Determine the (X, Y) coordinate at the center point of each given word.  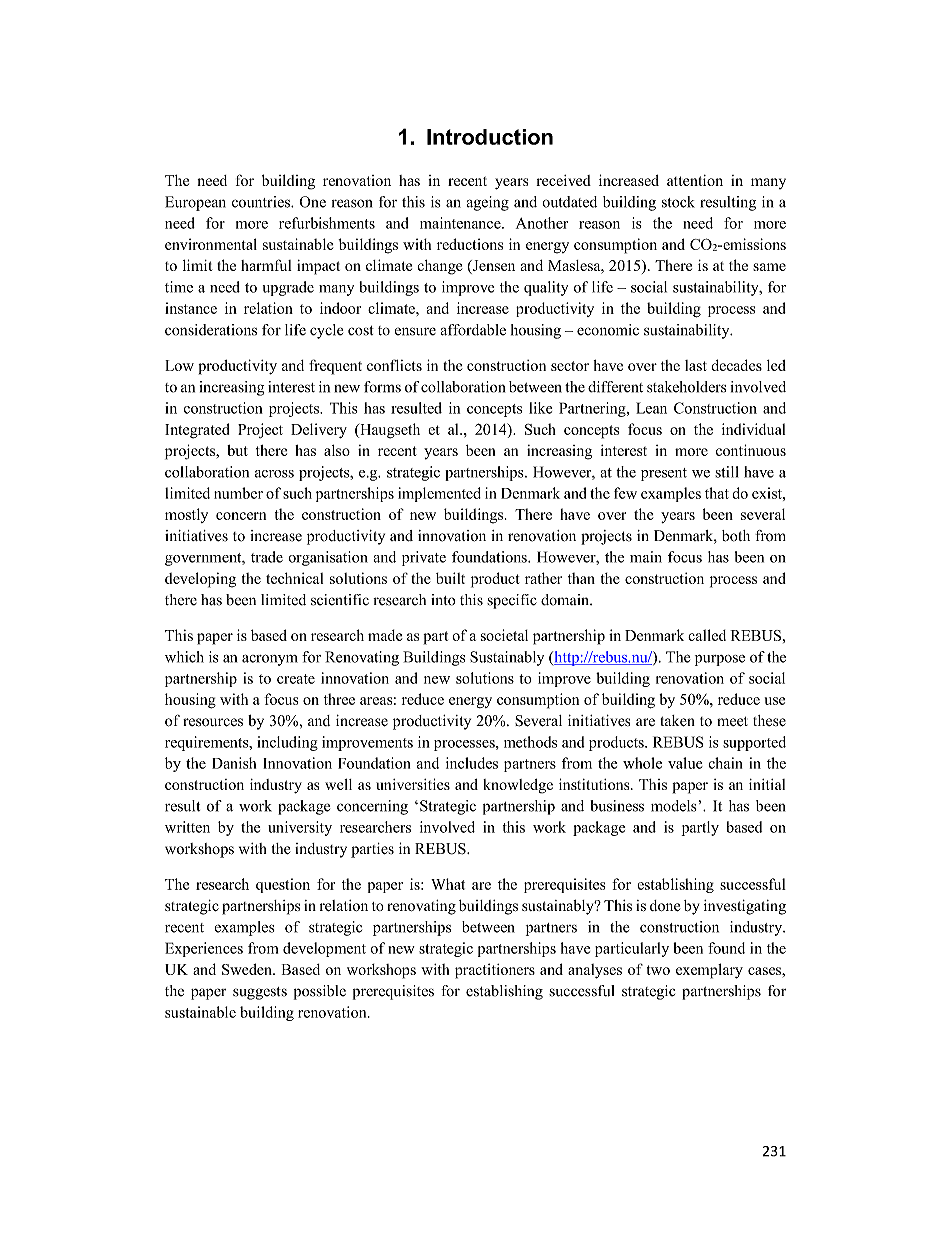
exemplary (709, 971)
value (685, 763)
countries (262, 202)
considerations (211, 330)
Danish (234, 763)
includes (472, 763)
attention (695, 180)
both (736, 536)
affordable (473, 330)
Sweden (248, 969)
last (696, 365)
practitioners (495, 971)
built (450, 578)
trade (267, 557)
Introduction (490, 137)
